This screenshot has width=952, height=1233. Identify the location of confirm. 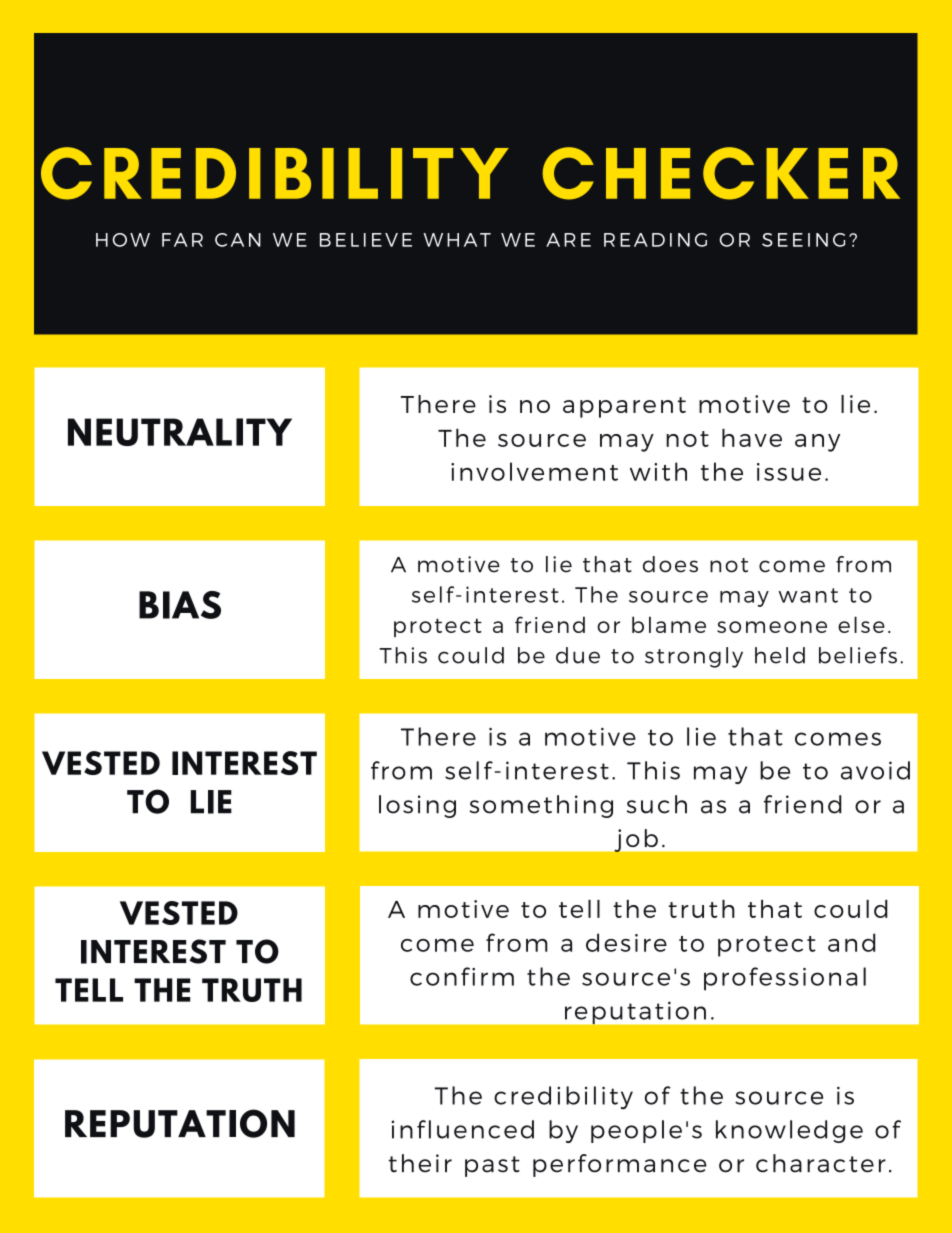
(462, 976).
